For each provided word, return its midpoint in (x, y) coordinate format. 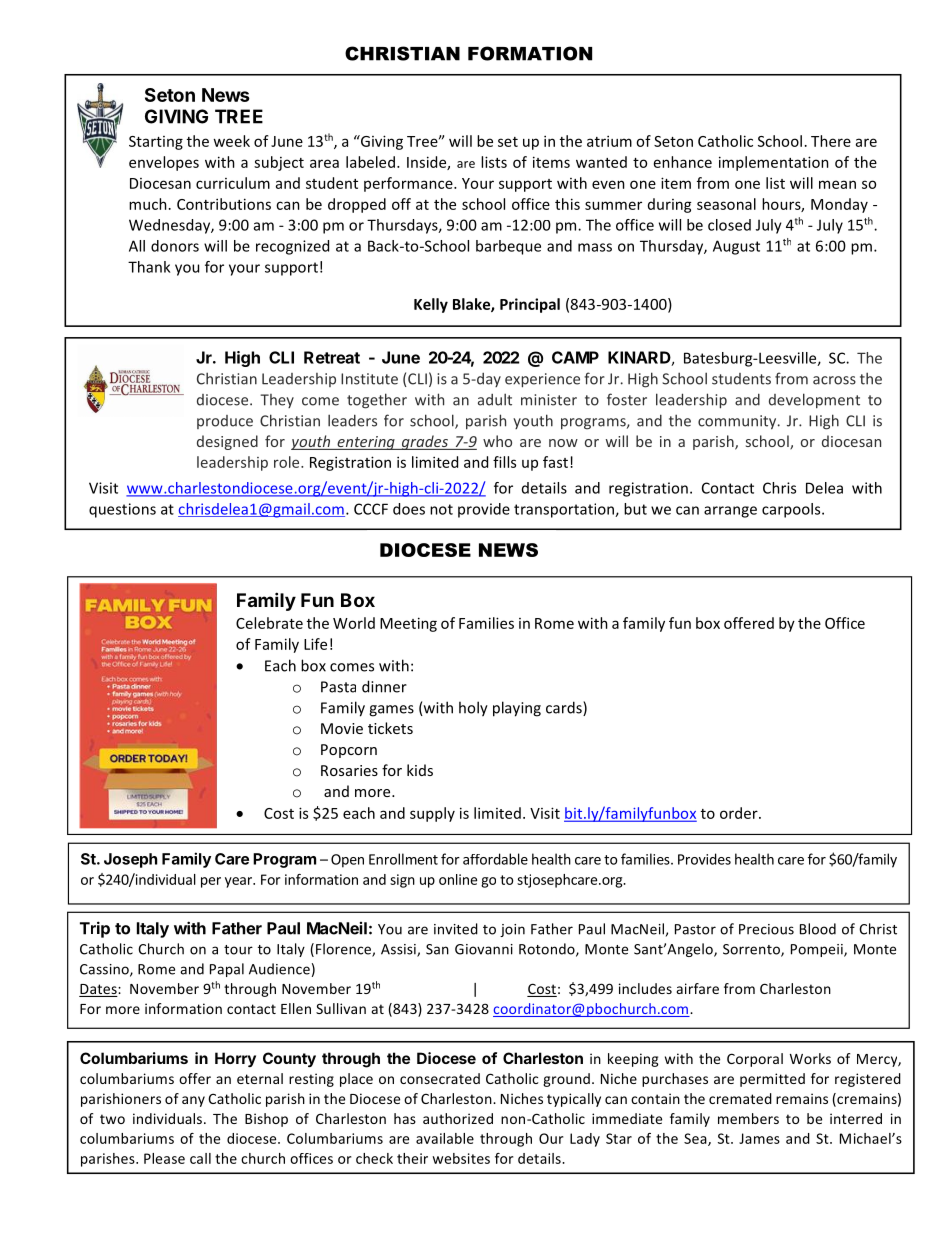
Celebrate (269, 623)
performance (409, 184)
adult (495, 399)
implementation (774, 163)
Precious (766, 929)
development (814, 401)
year (239, 882)
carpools (792, 510)
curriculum (233, 183)
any (193, 1101)
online (458, 879)
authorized (458, 1118)
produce (225, 422)
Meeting (408, 624)
